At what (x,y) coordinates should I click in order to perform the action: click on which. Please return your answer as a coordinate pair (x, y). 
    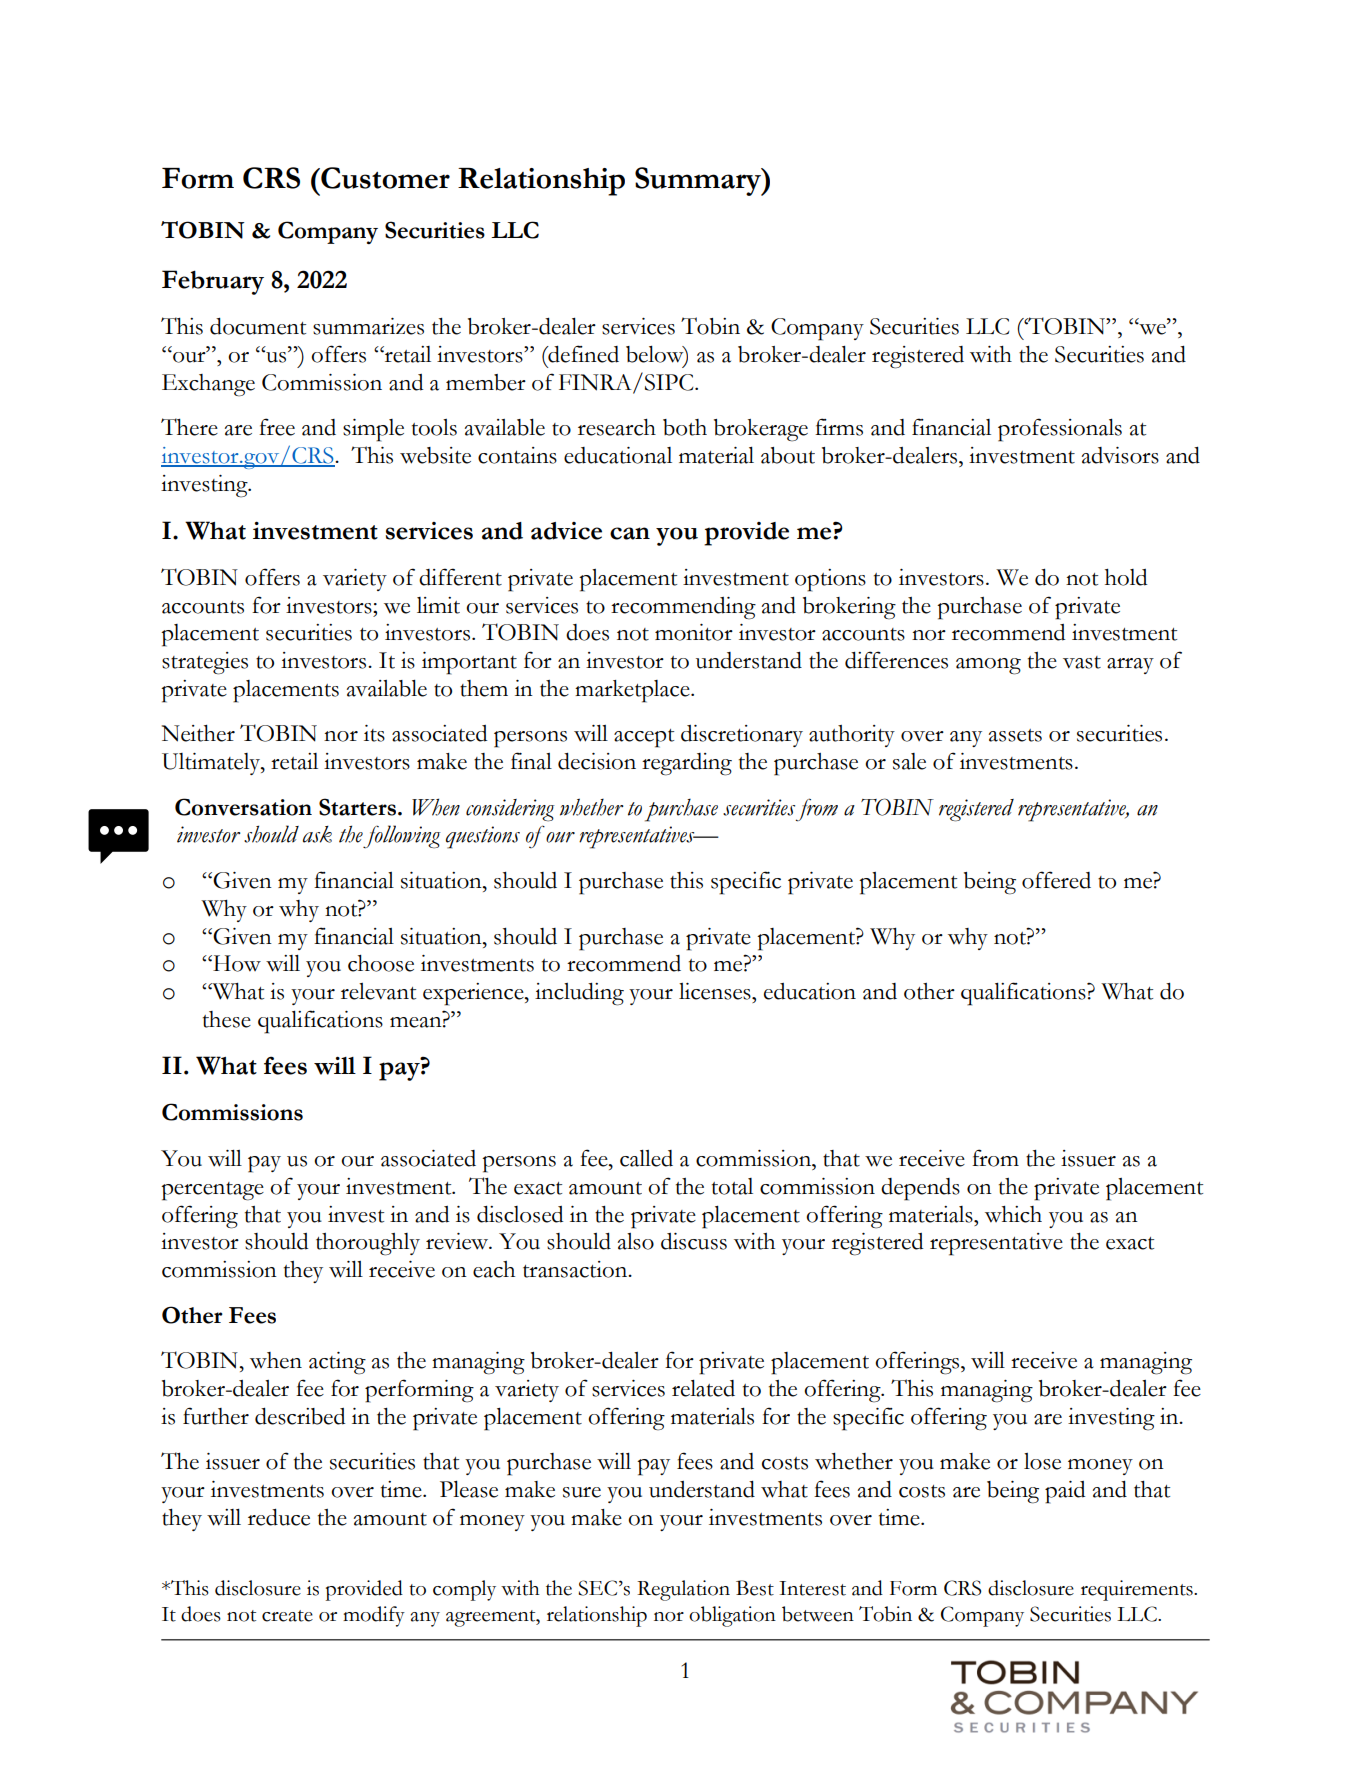
    Looking at the image, I should click on (1013, 1214).
